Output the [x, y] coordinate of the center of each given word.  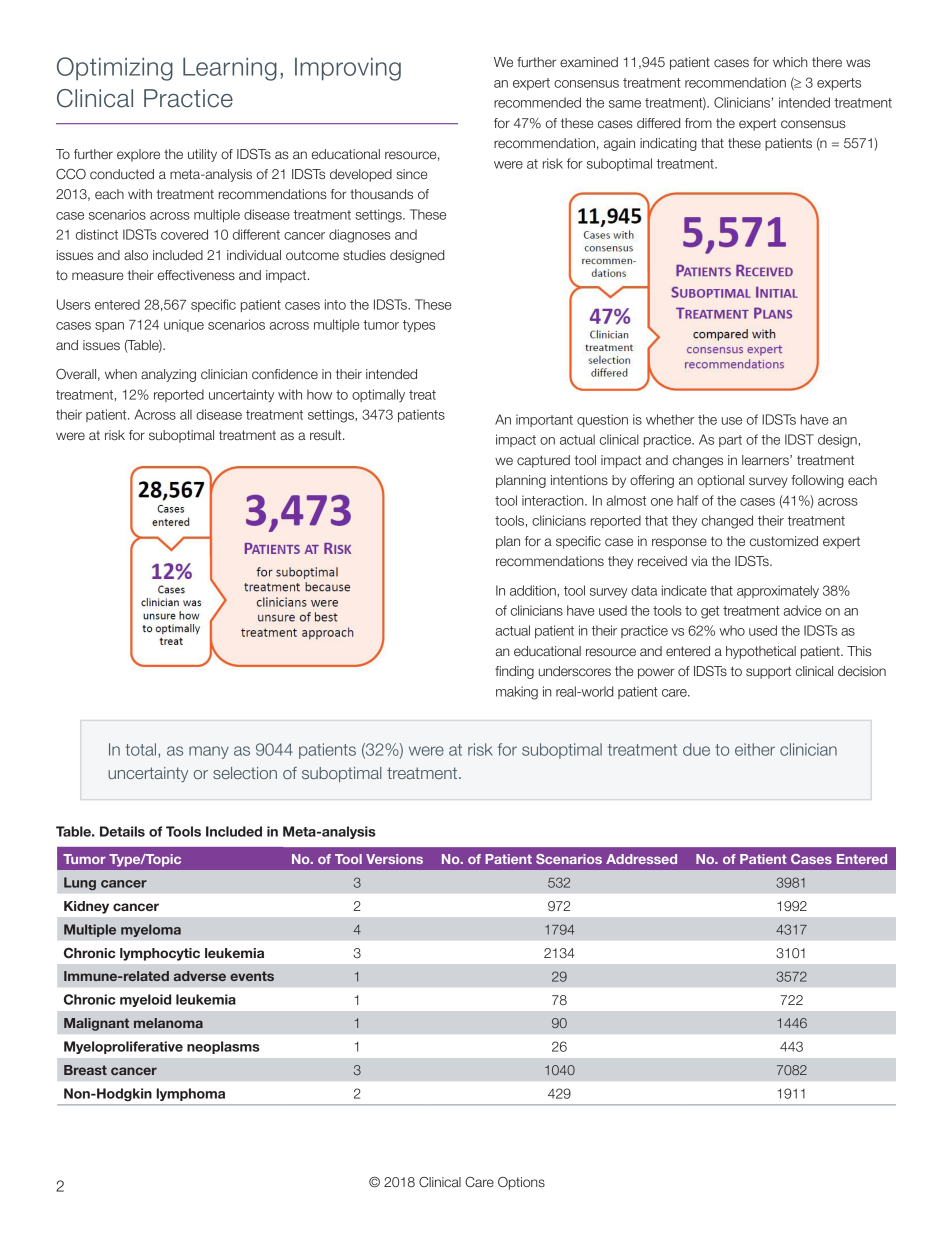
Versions [394, 859]
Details [122, 831]
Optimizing [115, 69]
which [790, 62]
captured [543, 461]
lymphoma [191, 1094]
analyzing [168, 375]
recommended [537, 102]
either [755, 749]
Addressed [641, 859]
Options [521, 1183]
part [730, 441]
